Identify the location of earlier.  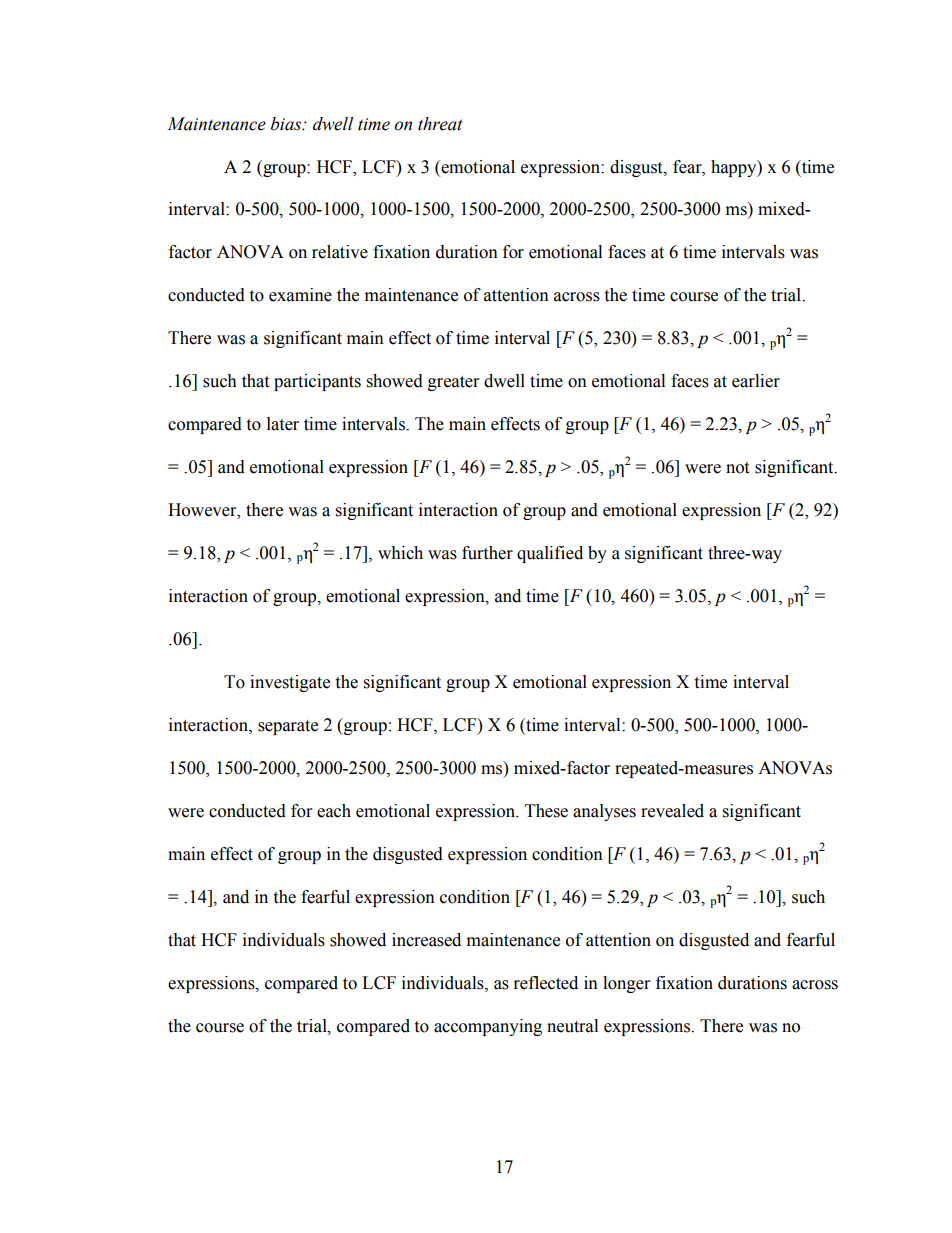
(756, 381).
